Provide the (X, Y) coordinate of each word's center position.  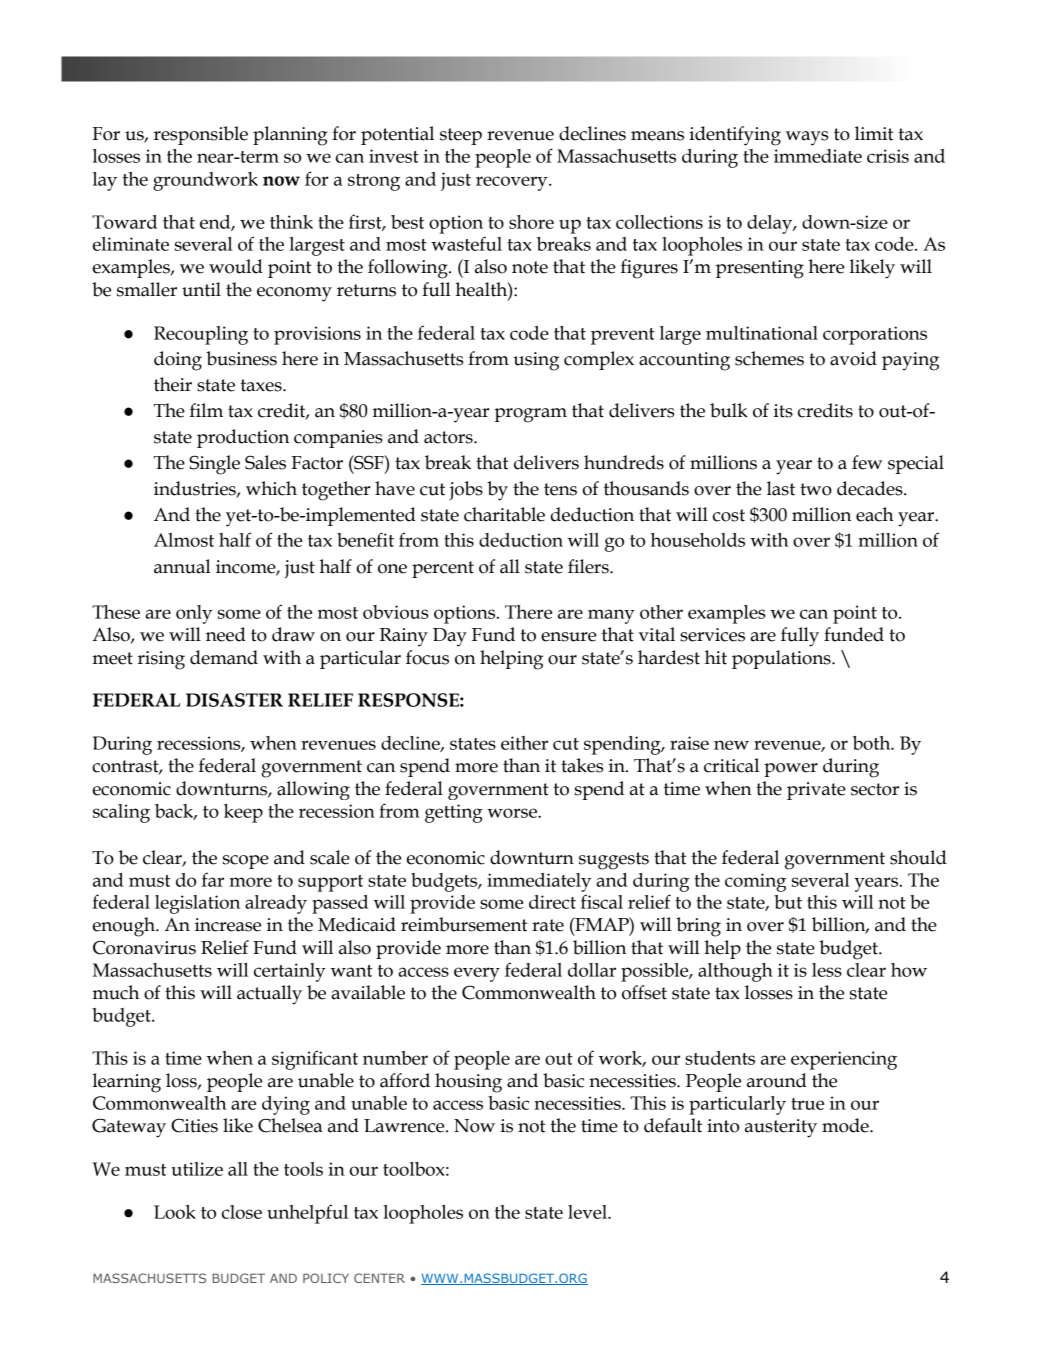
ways (807, 138)
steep (461, 136)
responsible (201, 135)
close (242, 1212)
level (588, 1212)
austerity (781, 1128)
